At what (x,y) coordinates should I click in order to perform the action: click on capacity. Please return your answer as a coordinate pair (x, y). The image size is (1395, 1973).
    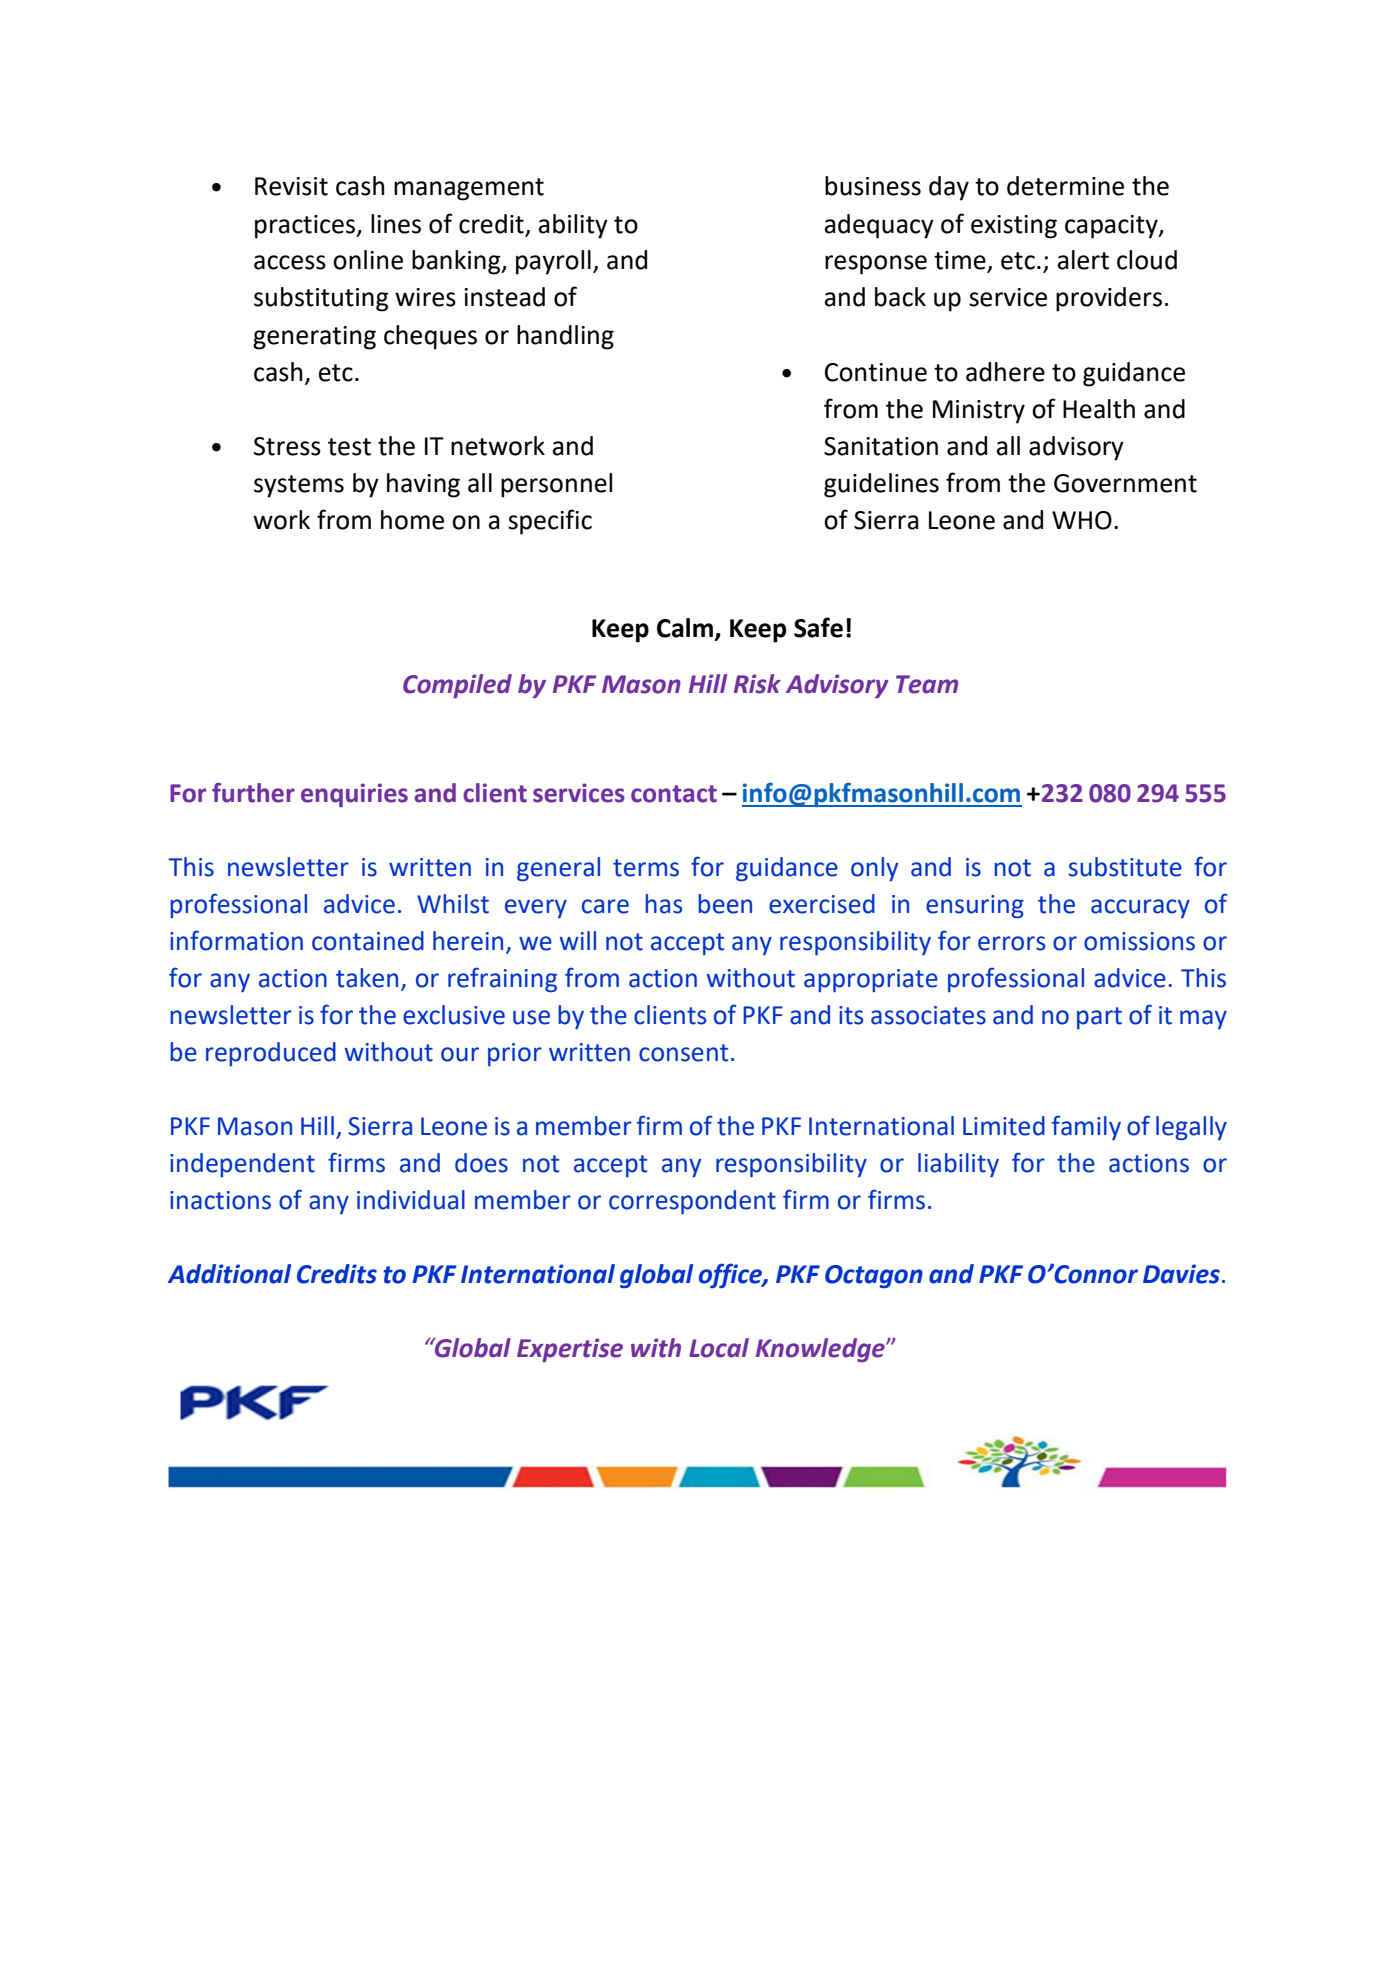
    Looking at the image, I should click on (1112, 227).
